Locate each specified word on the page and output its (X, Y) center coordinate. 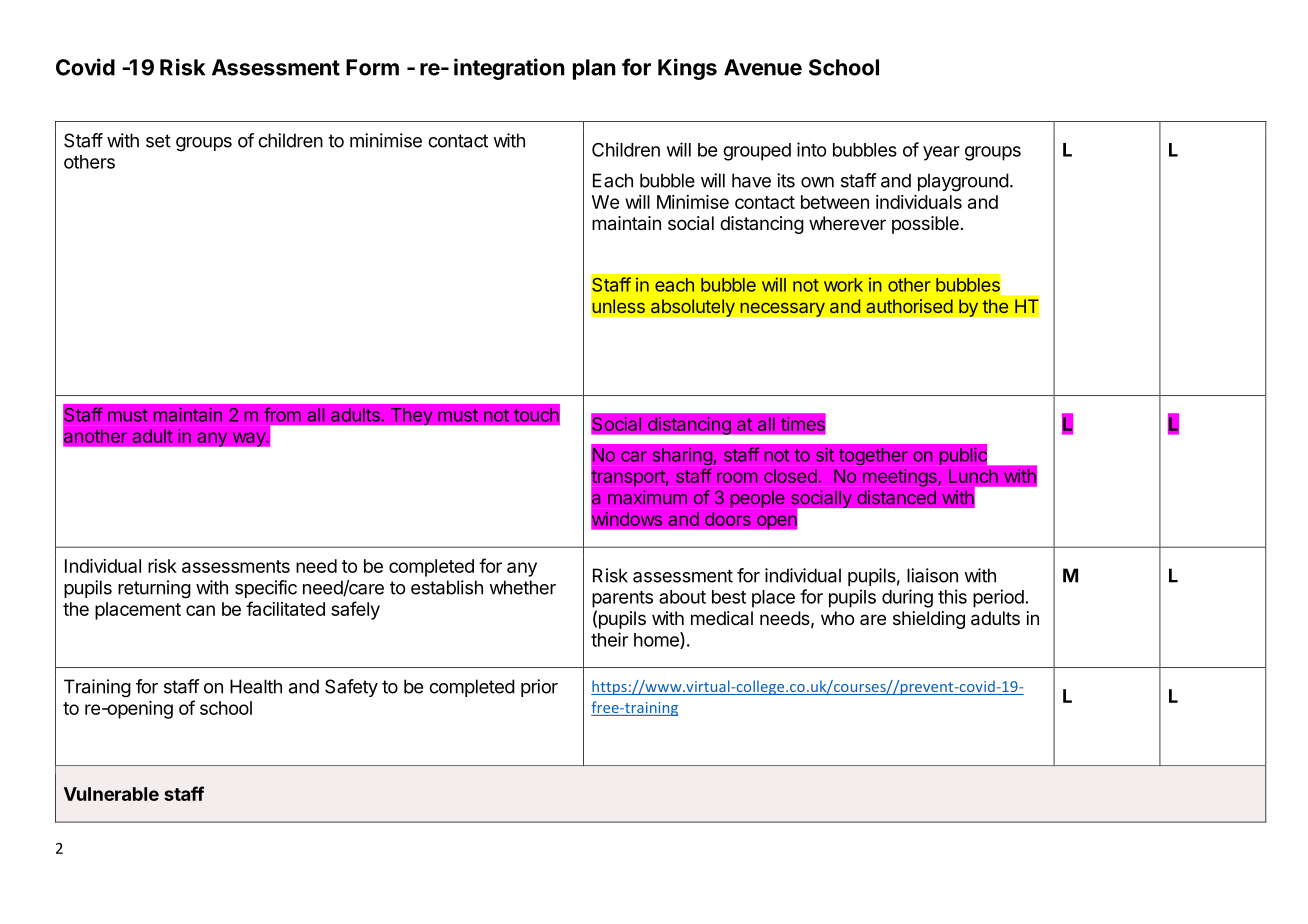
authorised (909, 306)
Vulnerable (111, 794)
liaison (932, 575)
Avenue (763, 67)
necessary (782, 309)
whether (522, 587)
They (412, 416)
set (158, 141)
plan (594, 69)
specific (266, 589)
